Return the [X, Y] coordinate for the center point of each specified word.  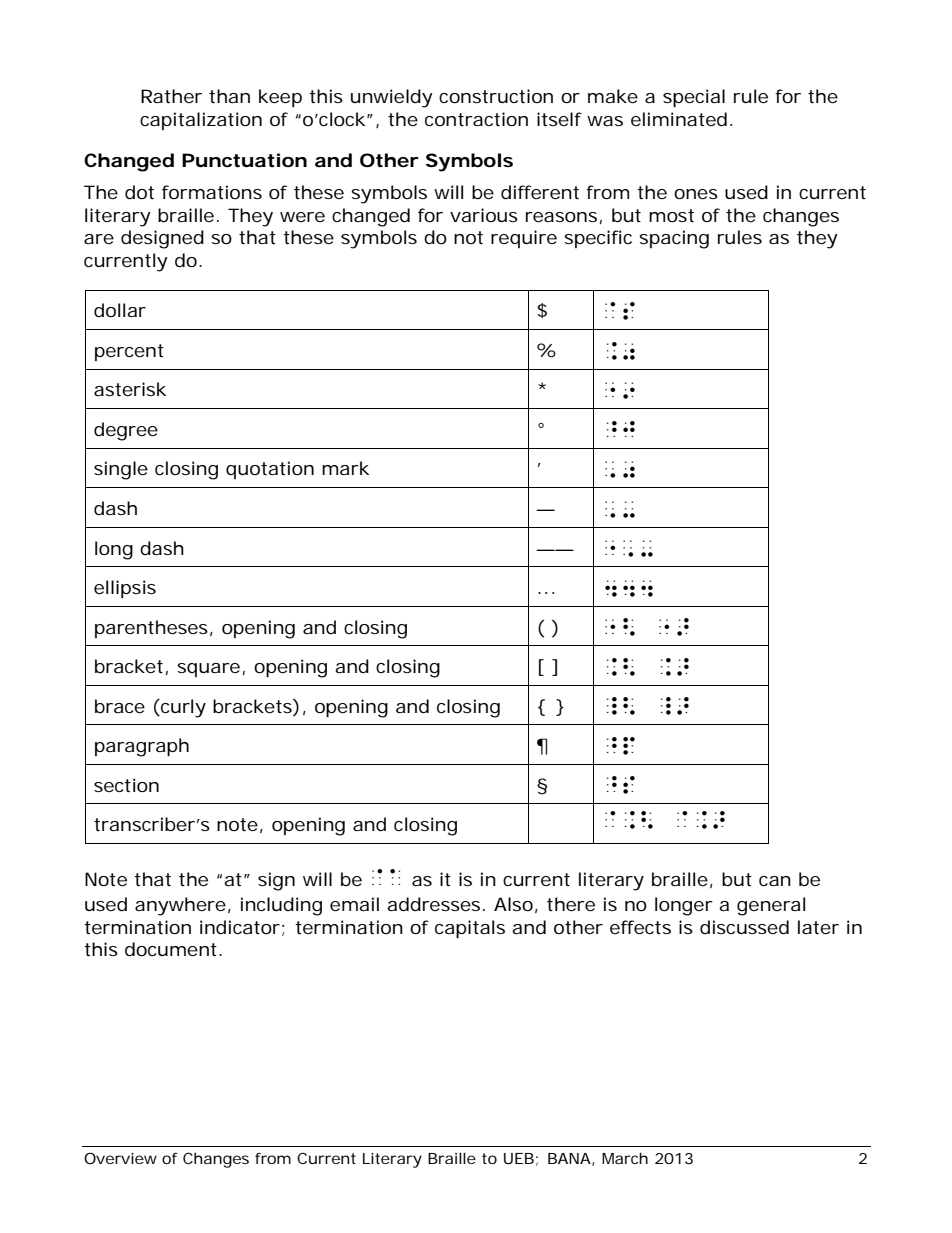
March [625, 1158]
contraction [476, 119]
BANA [569, 1158]
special [694, 98]
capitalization [201, 121]
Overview [120, 1158]
